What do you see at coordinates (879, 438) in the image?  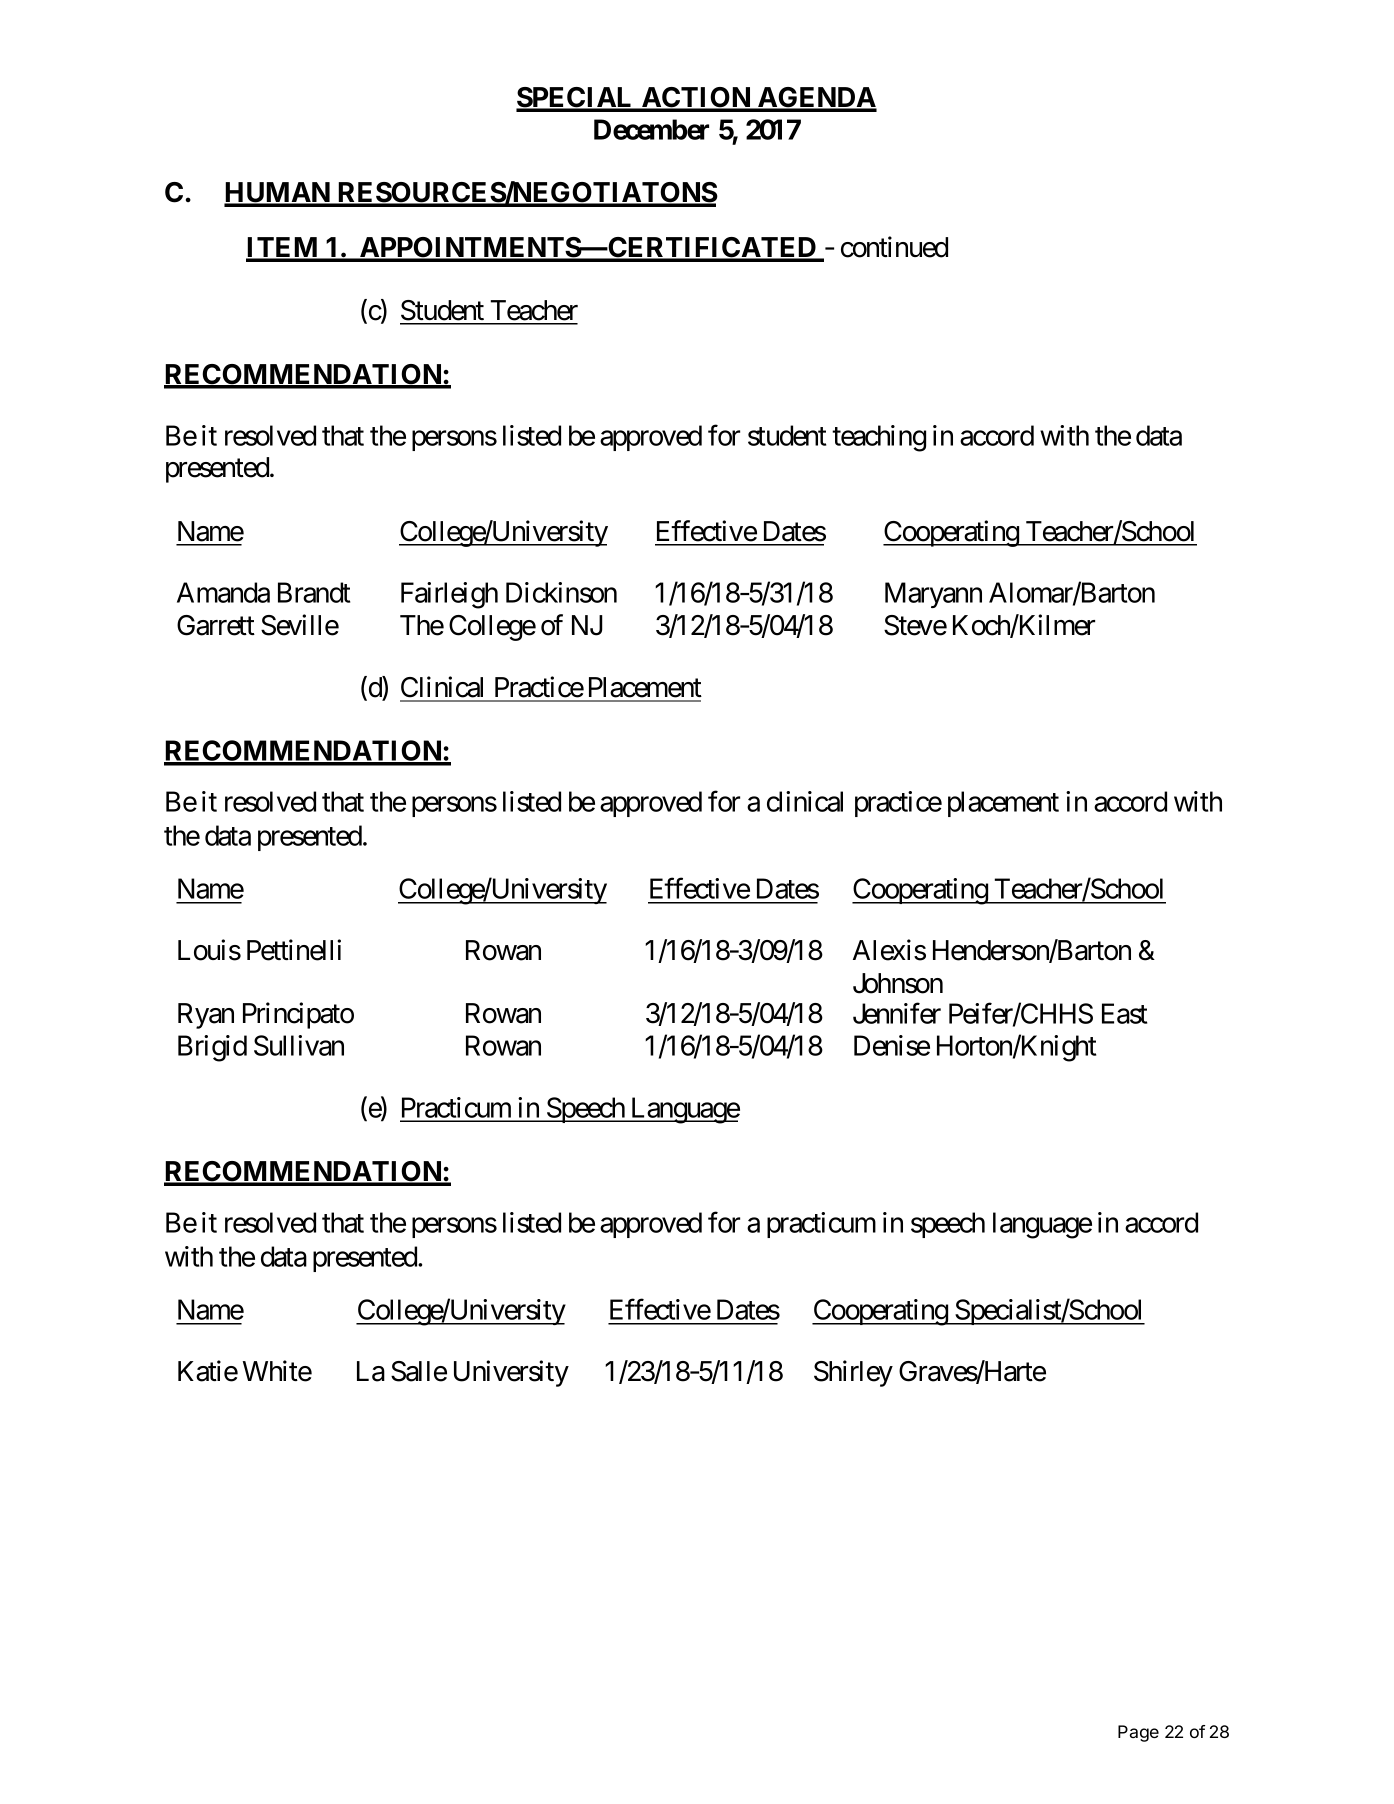 I see `teaching` at bounding box center [879, 438].
